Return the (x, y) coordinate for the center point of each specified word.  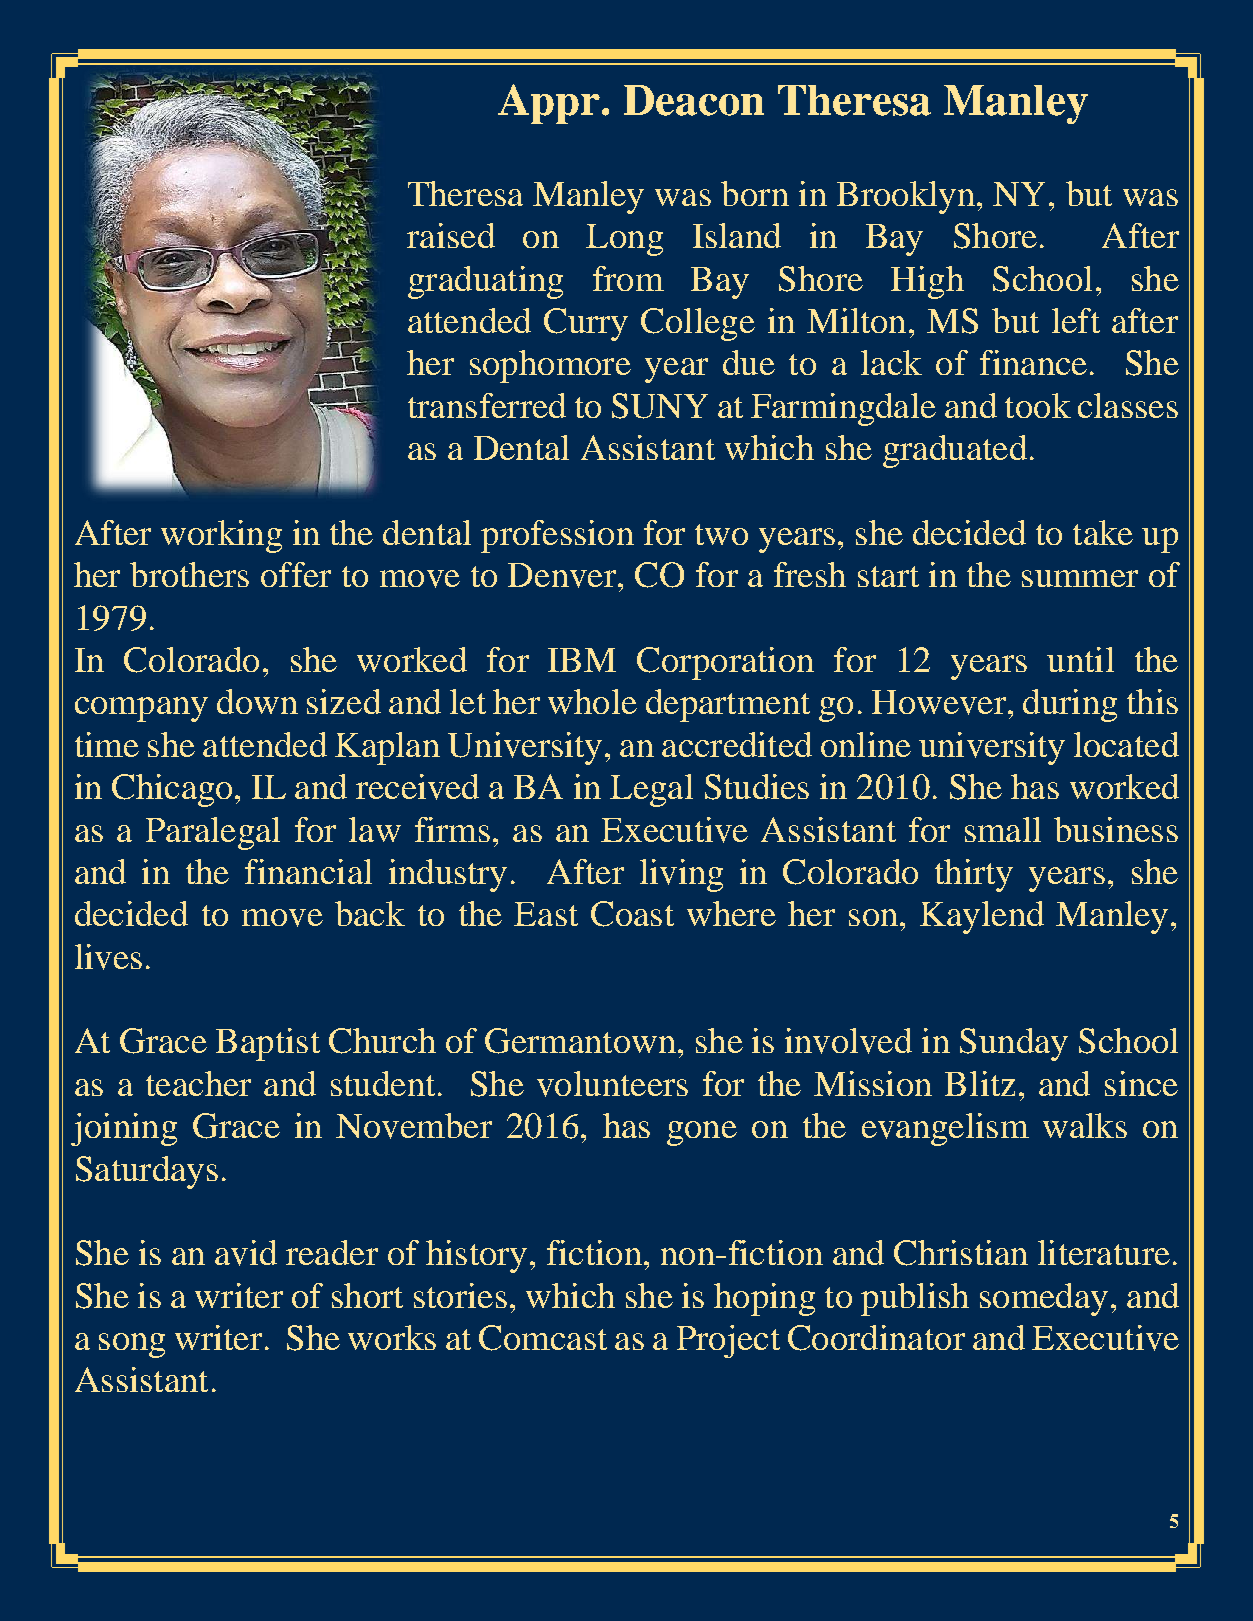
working (221, 536)
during (1070, 705)
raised (451, 235)
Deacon (694, 100)
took (1038, 405)
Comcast (543, 1338)
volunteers (612, 1084)
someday (1044, 1299)
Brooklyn (906, 197)
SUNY (660, 406)
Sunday (1014, 1044)
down (257, 701)
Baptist (268, 1044)
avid (246, 1253)
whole (592, 701)
